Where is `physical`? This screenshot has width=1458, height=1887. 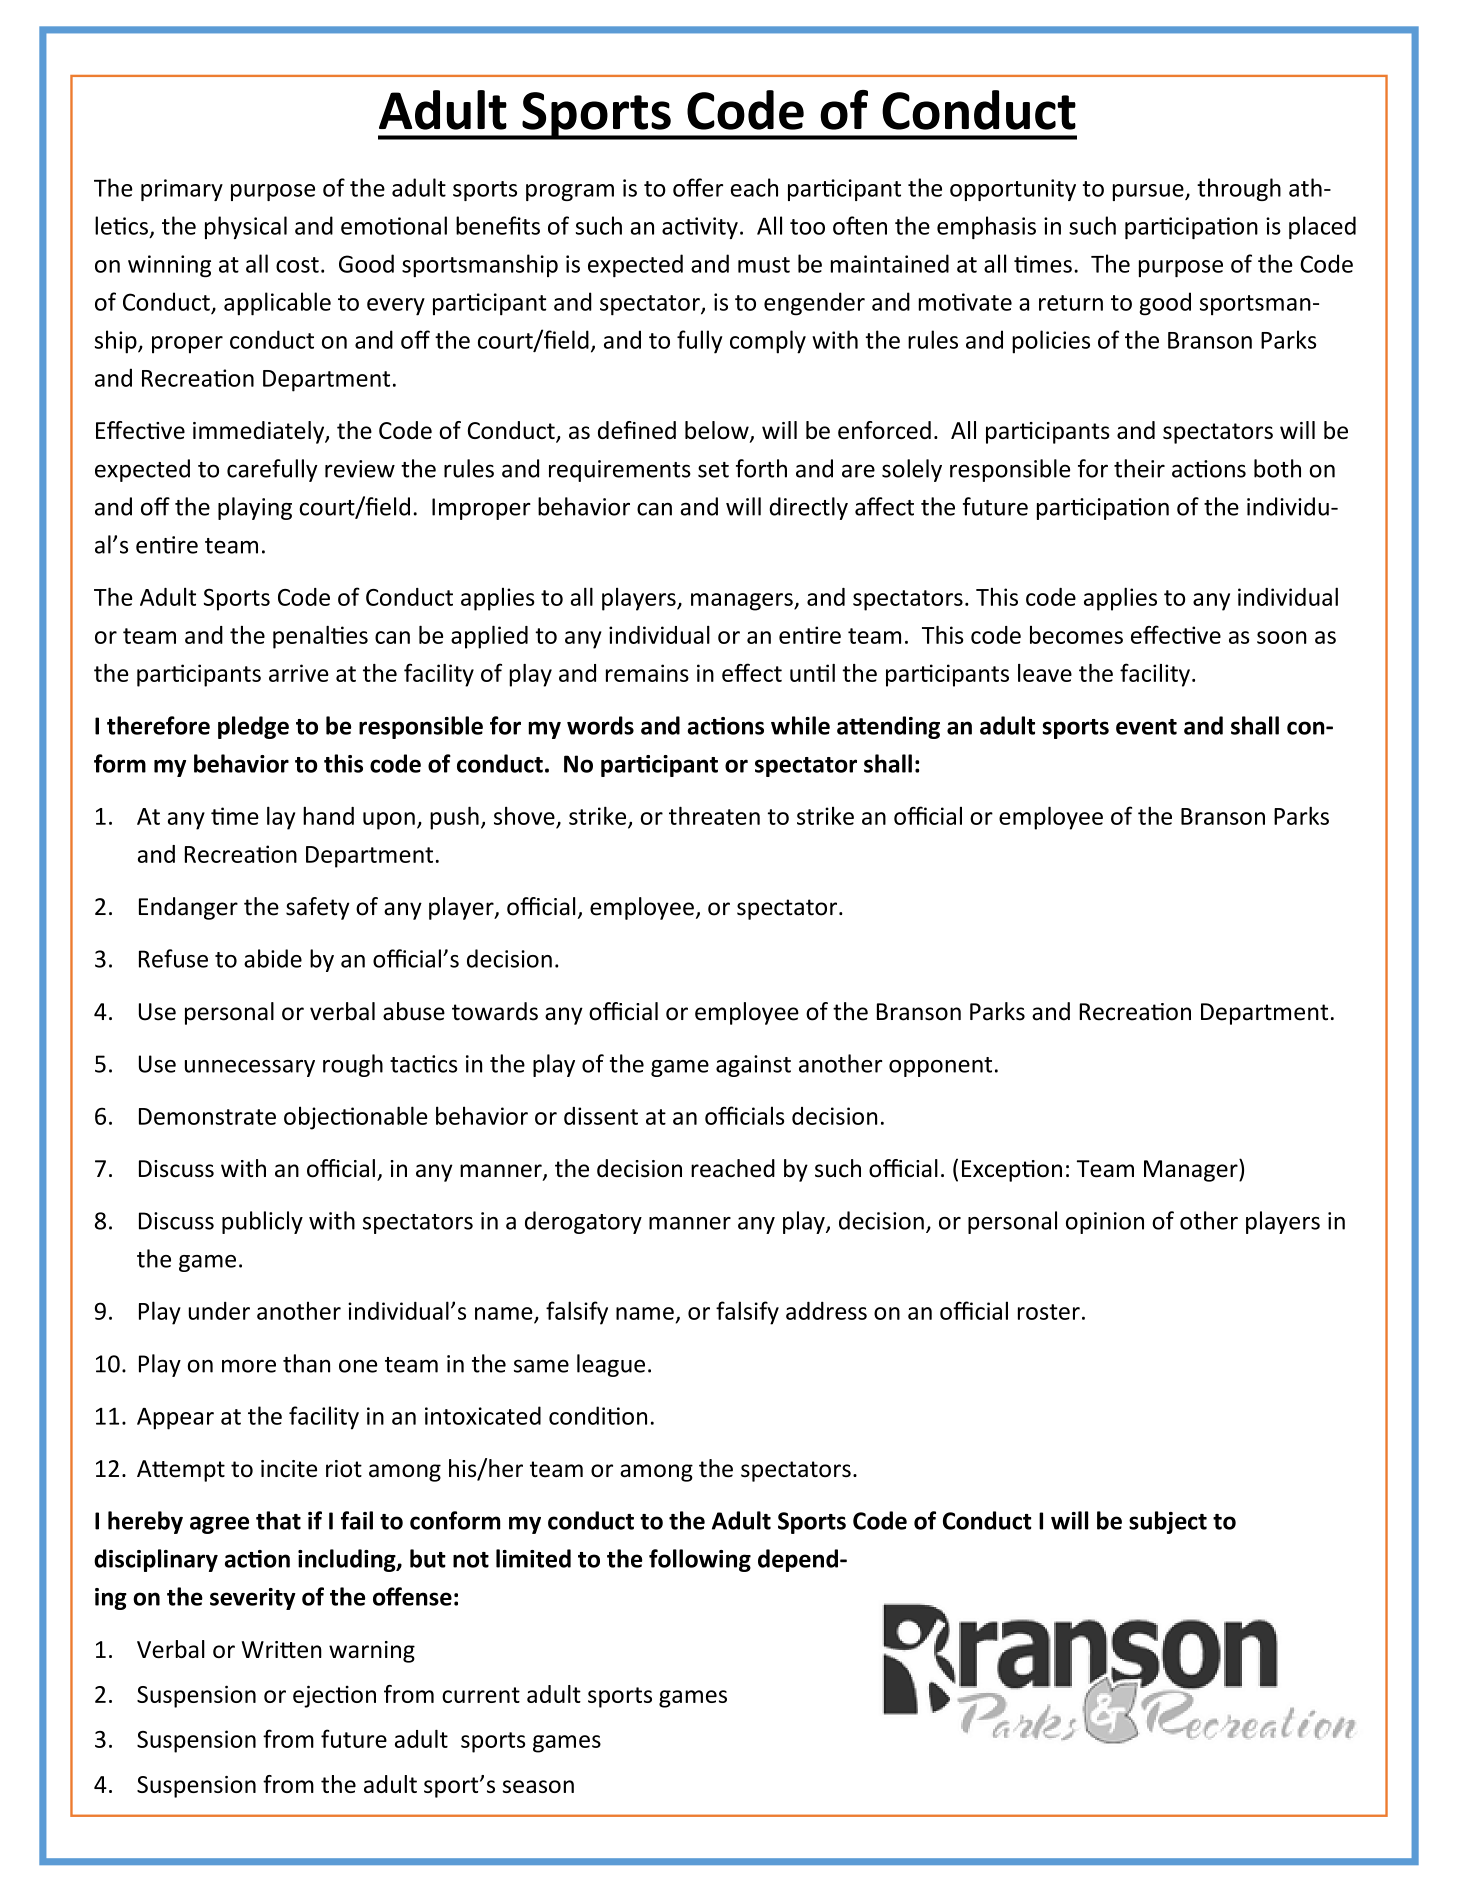 physical is located at coordinates (246, 227).
